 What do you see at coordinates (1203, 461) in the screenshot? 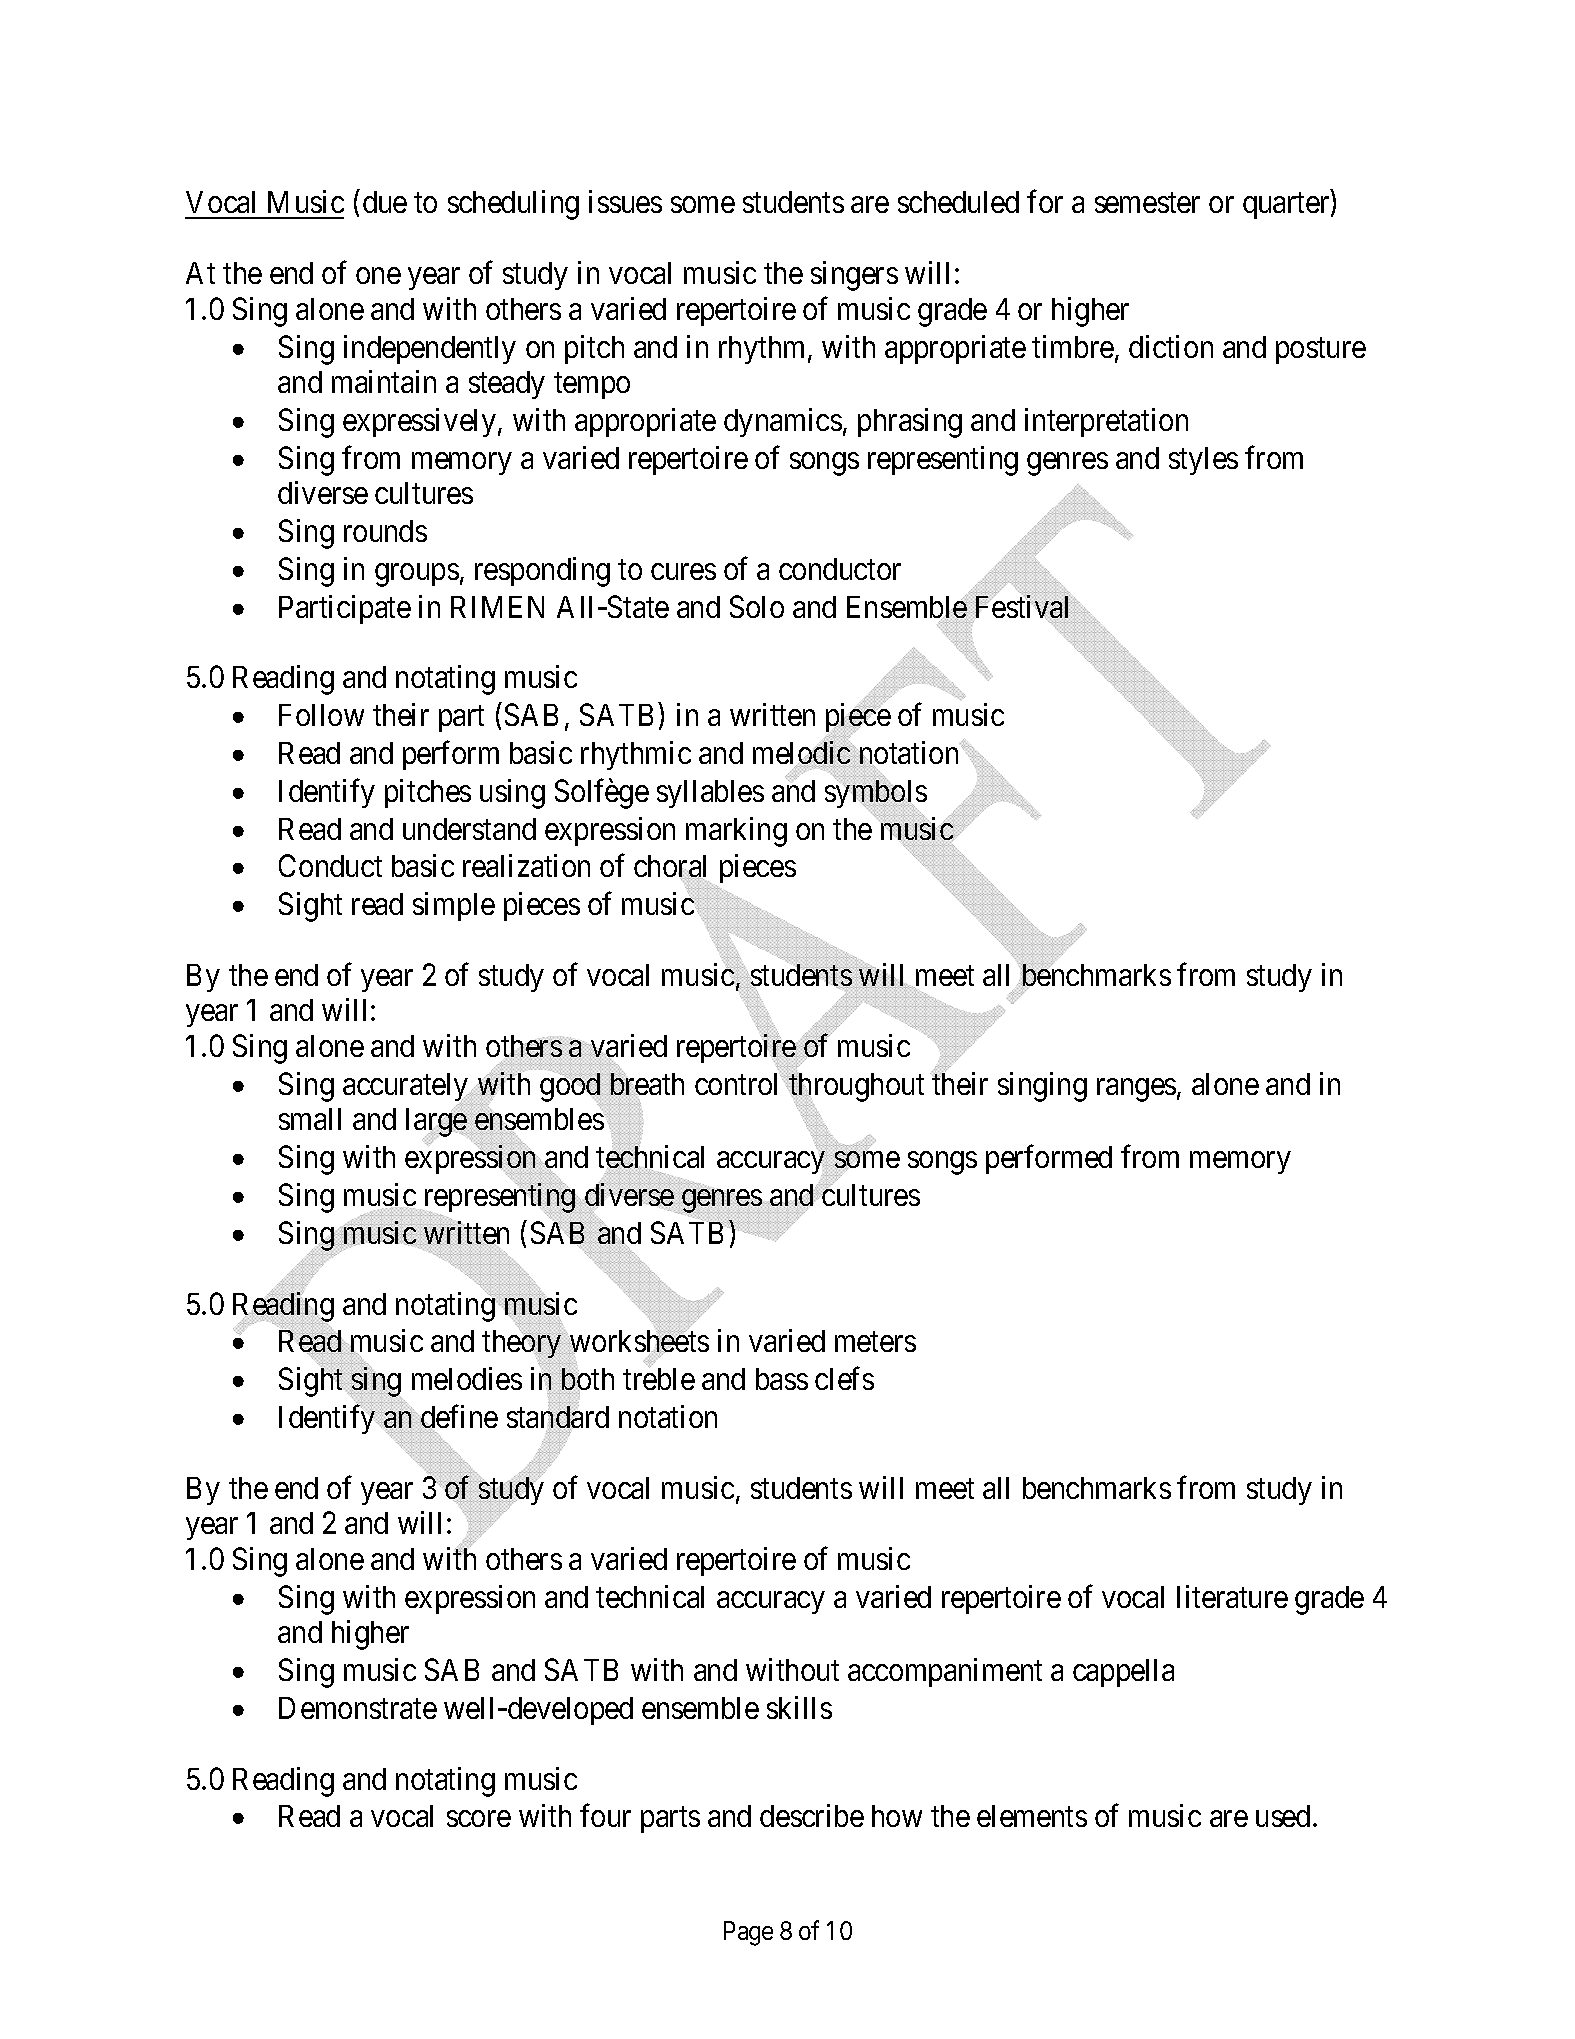
I see `styles` at bounding box center [1203, 461].
